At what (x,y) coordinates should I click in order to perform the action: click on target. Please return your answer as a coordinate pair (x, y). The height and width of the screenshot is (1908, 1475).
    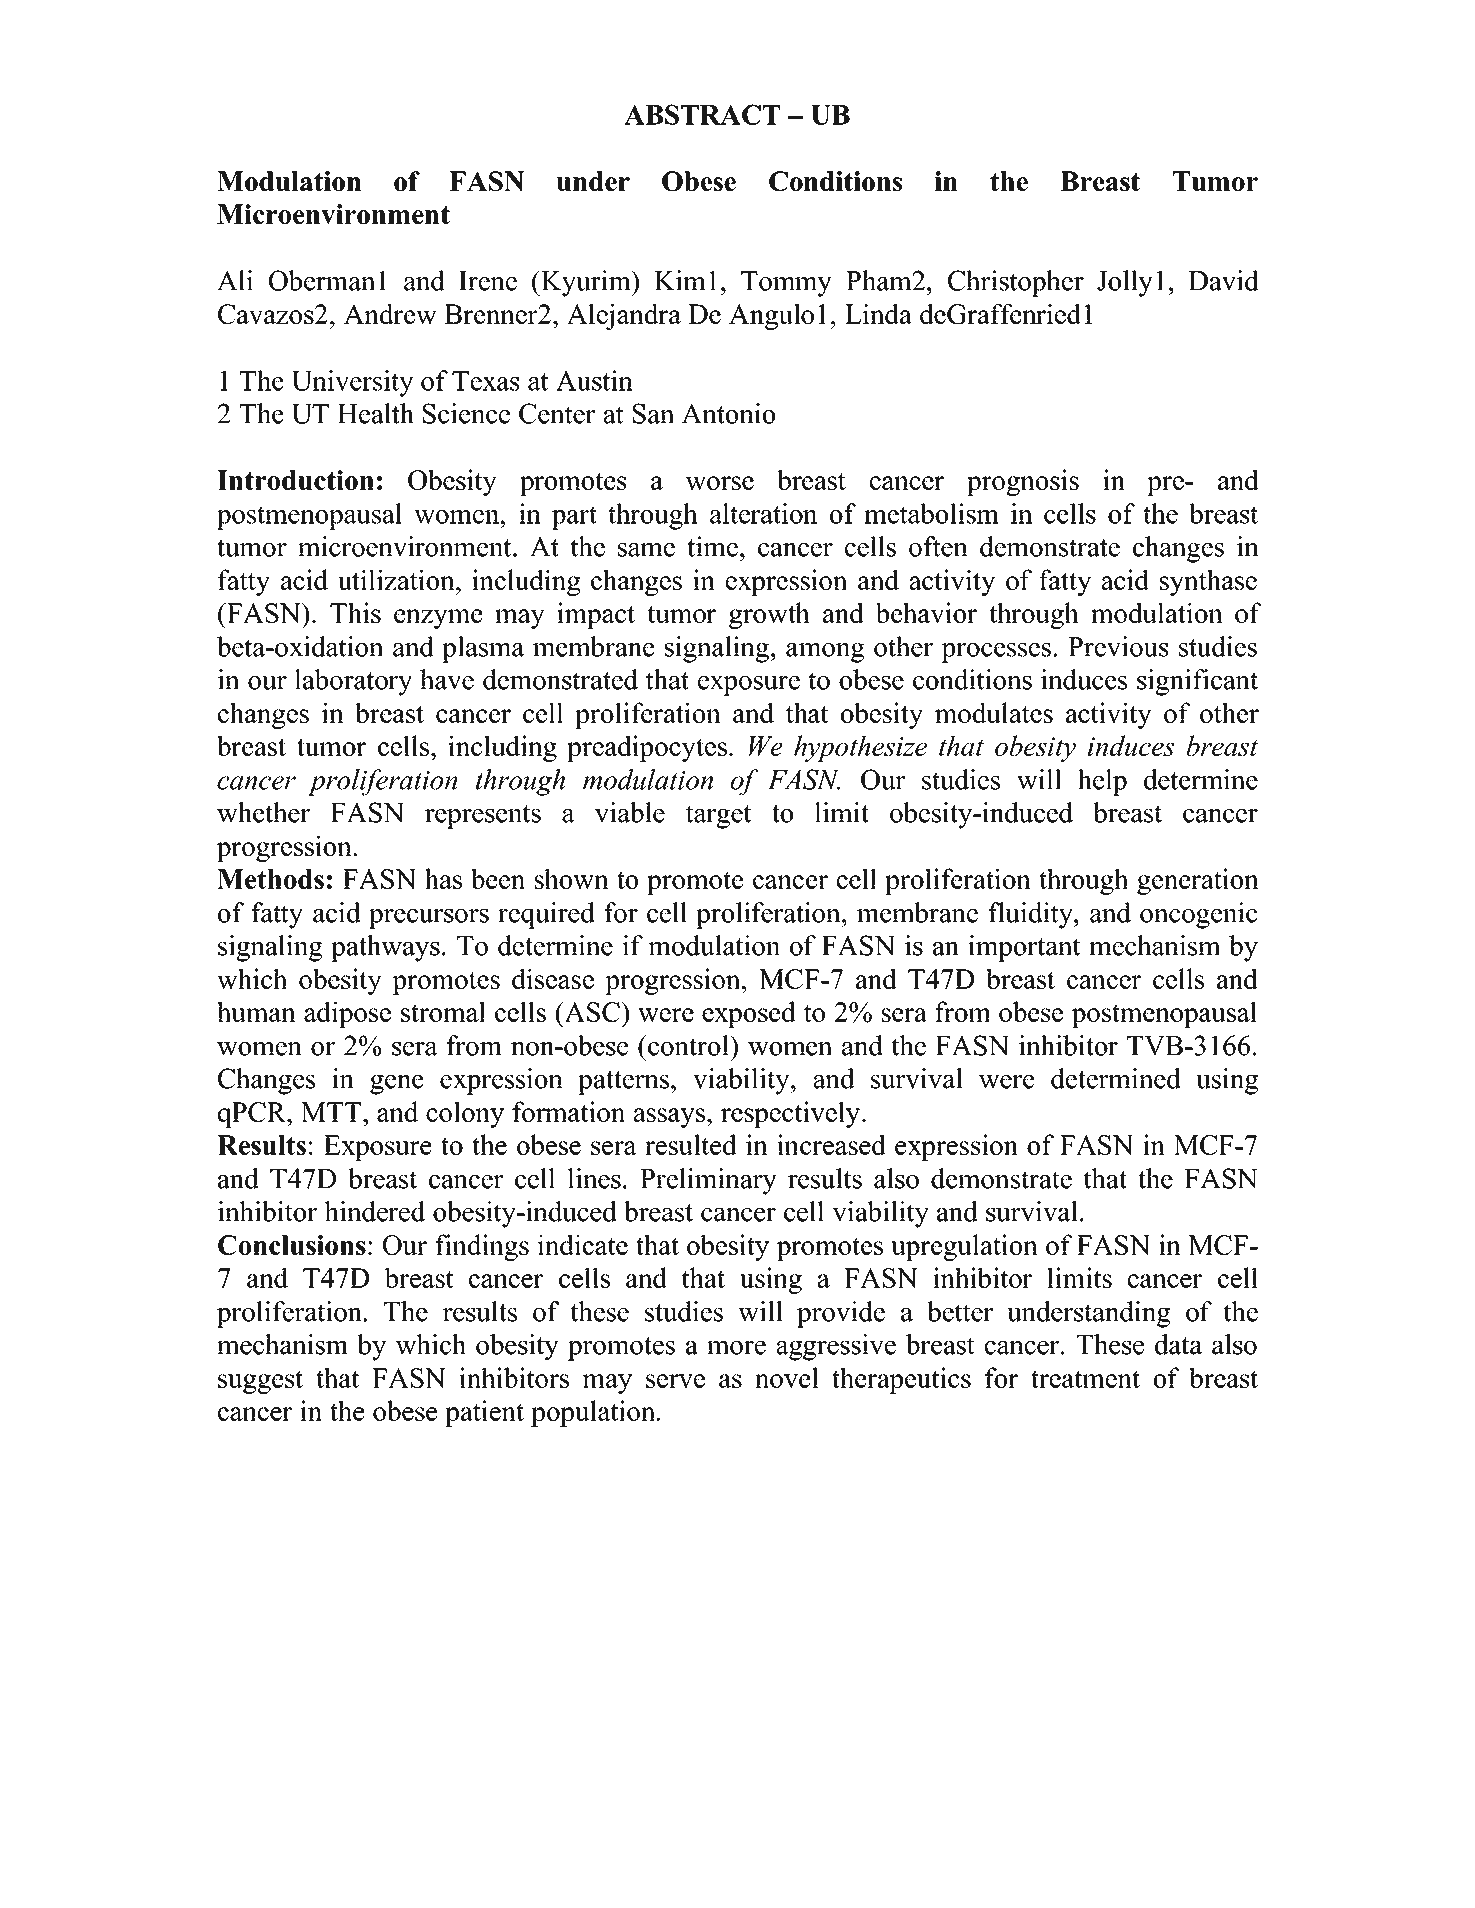
    Looking at the image, I should click on (718, 817).
